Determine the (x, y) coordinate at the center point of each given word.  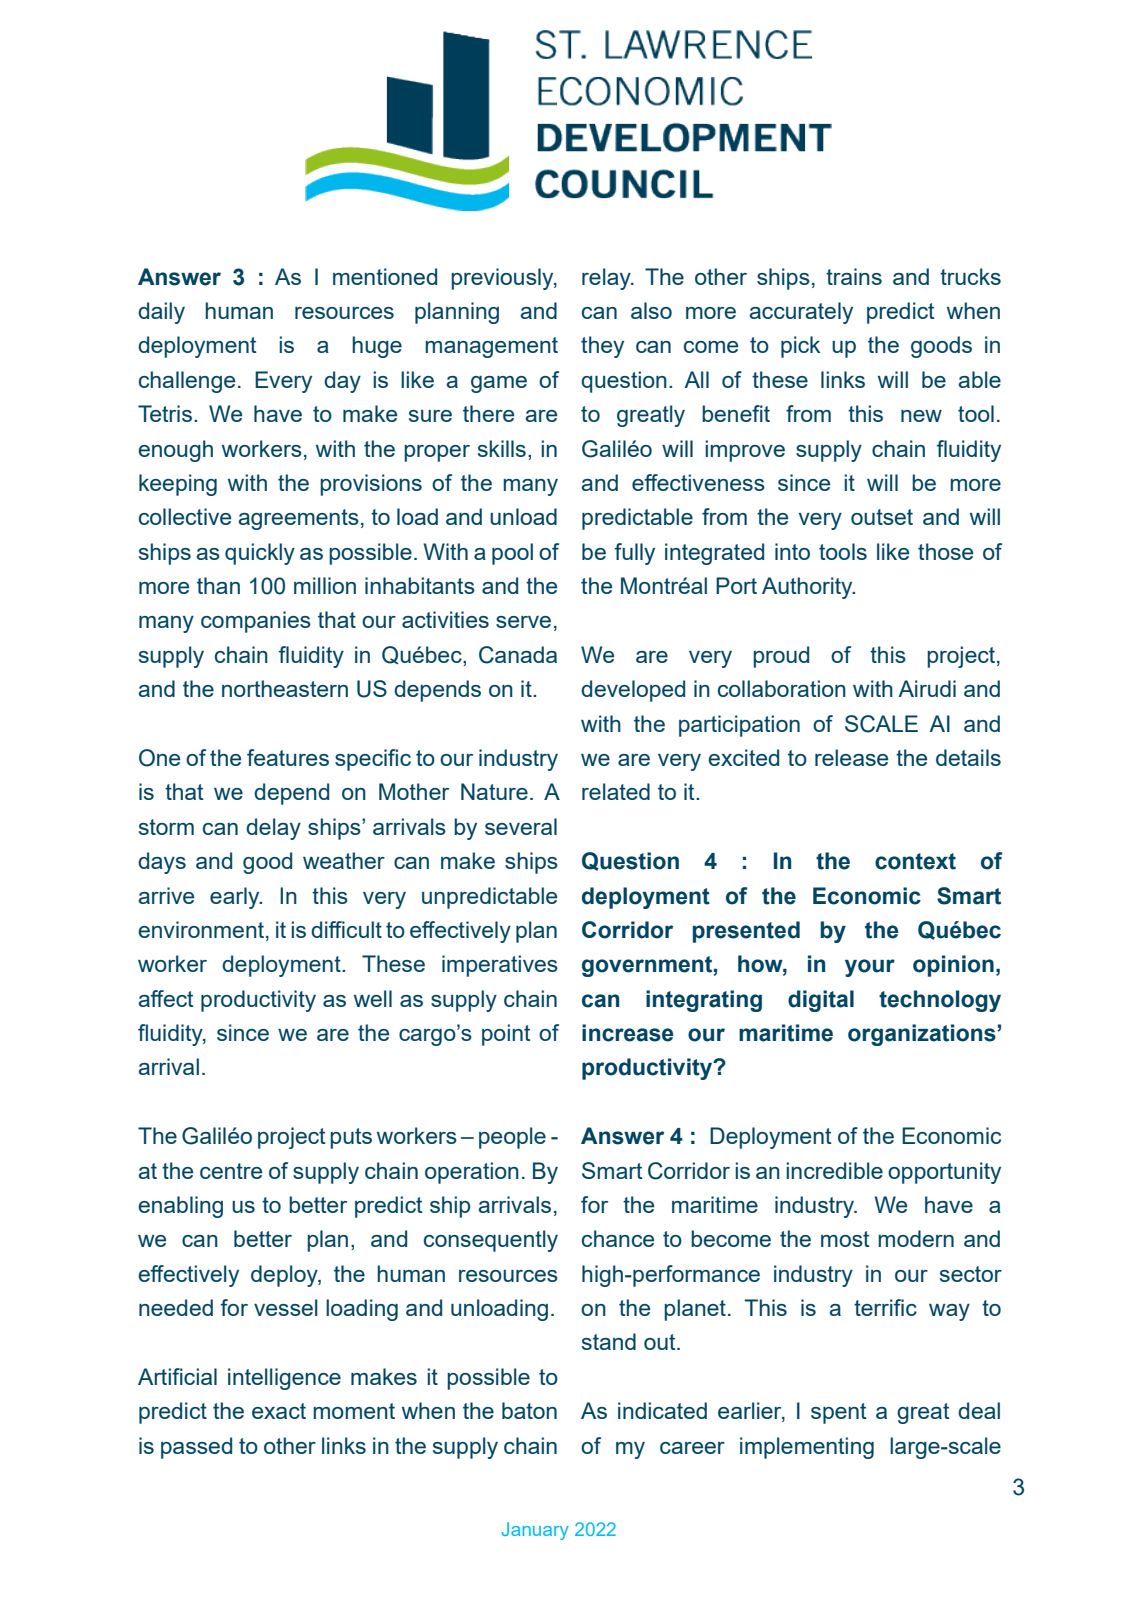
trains (854, 276)
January (535, 1531)
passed (196, 1448)
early (236, 898)
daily (161, 313)
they (602, 347)
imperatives (500, 966)
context (915, 861)
